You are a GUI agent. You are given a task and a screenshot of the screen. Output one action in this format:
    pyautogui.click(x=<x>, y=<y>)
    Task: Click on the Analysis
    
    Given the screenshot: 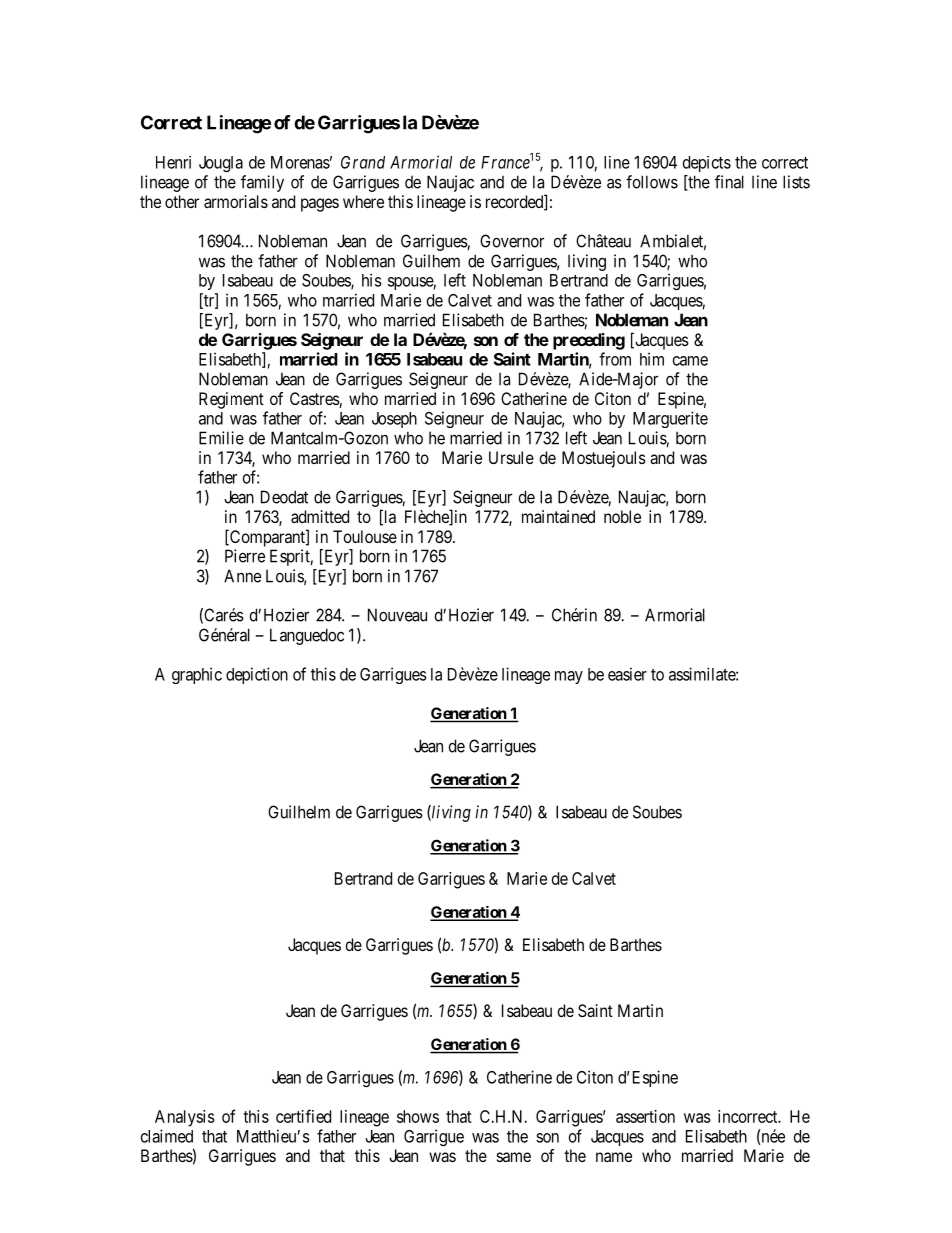 What is the action you would take?
    pyautogui.click(x=185, y=1118)
